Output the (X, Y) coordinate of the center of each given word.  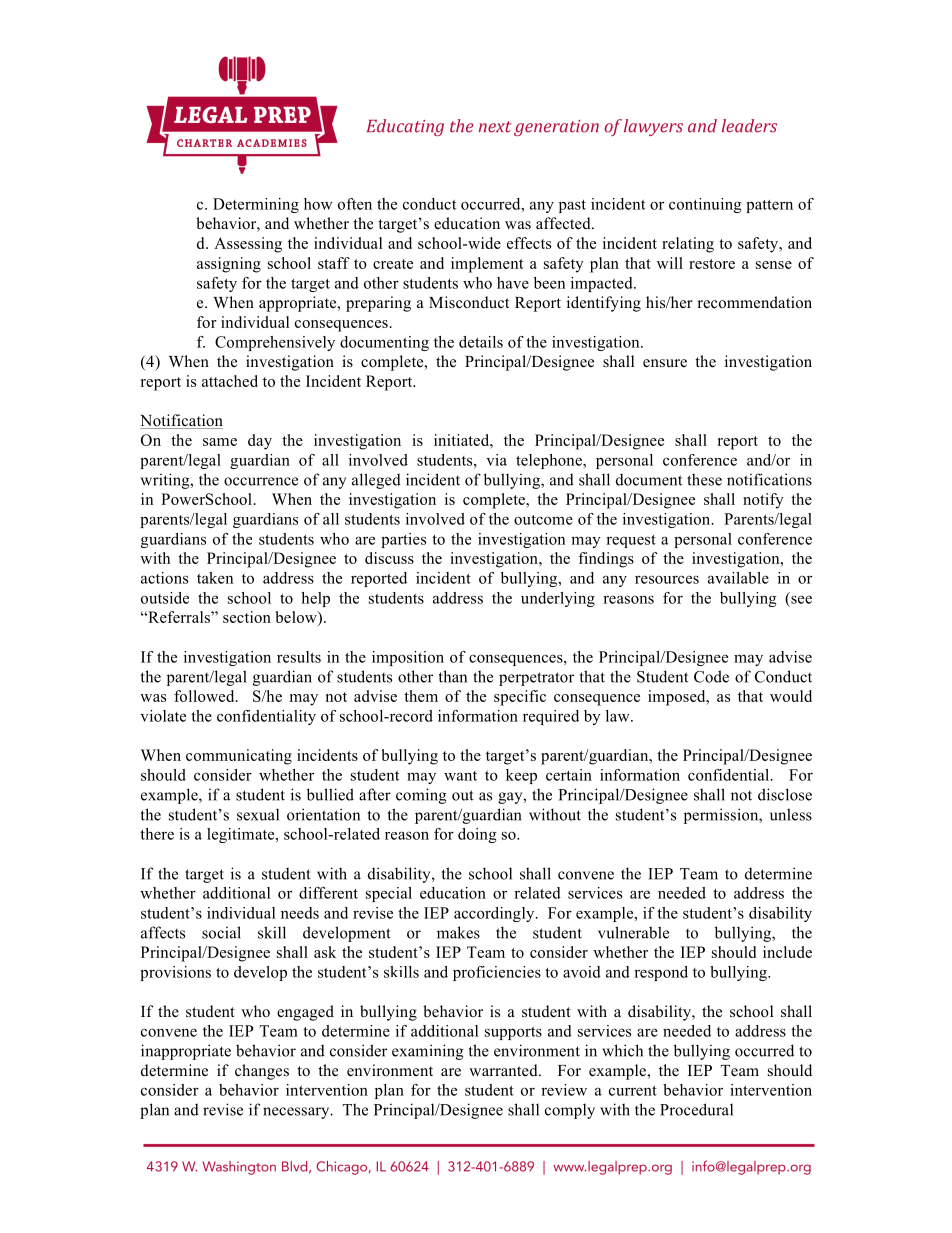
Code (711, 676)
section (247, 617)
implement (487, 265)
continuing (705, 205)
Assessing (248, 245)
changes (262, 1072)
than (453, 676)
